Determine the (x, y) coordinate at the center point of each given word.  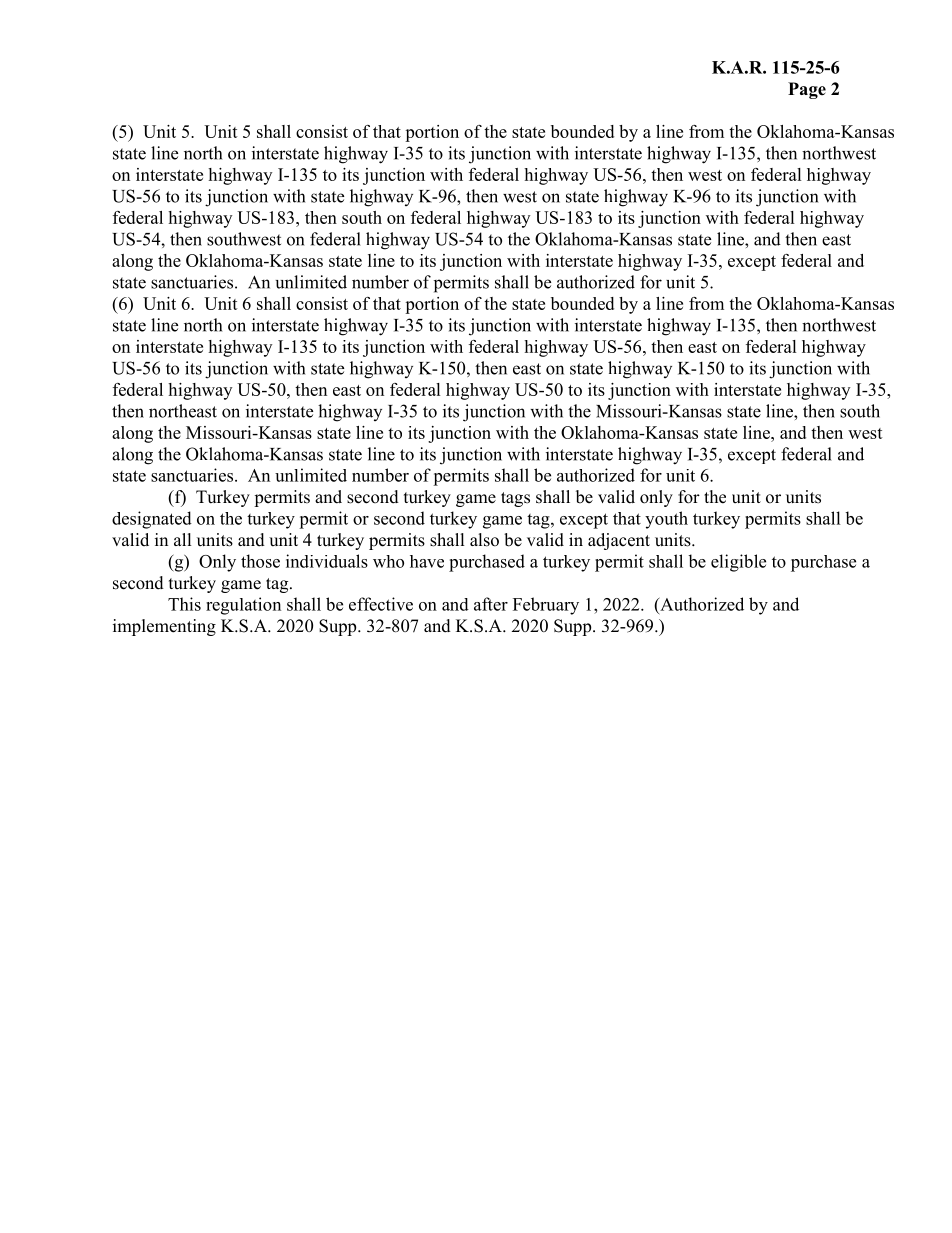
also (484, 540)
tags (515, 499)
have (427, 561)
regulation (243, 606)
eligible (738, 563)
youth (666, 520)
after (491, 604)
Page (807, 90)
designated (152, 520)
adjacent (619, 541)
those (260, 561)
